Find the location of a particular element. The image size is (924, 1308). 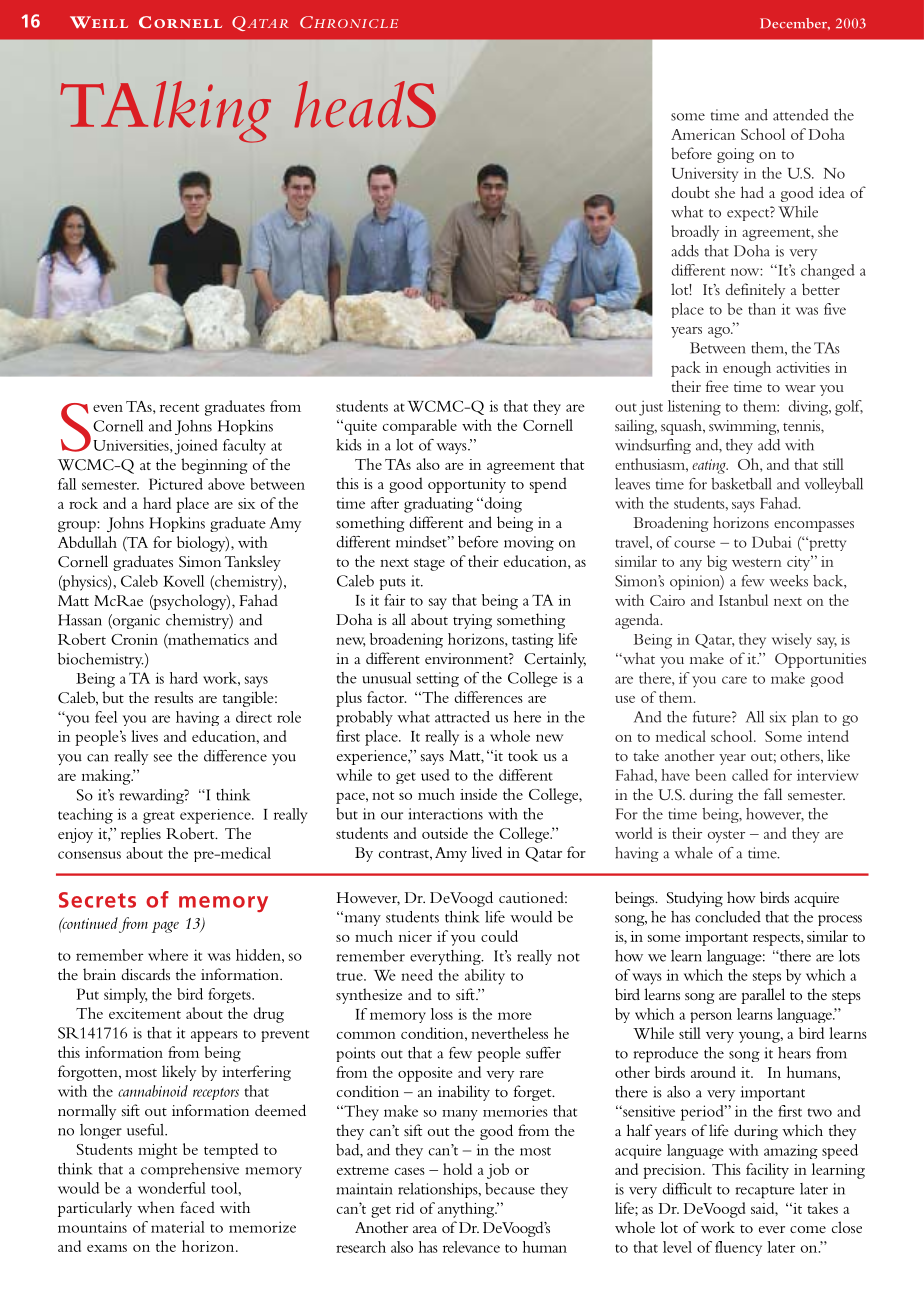

recent is located at coordinates (179, 407).
